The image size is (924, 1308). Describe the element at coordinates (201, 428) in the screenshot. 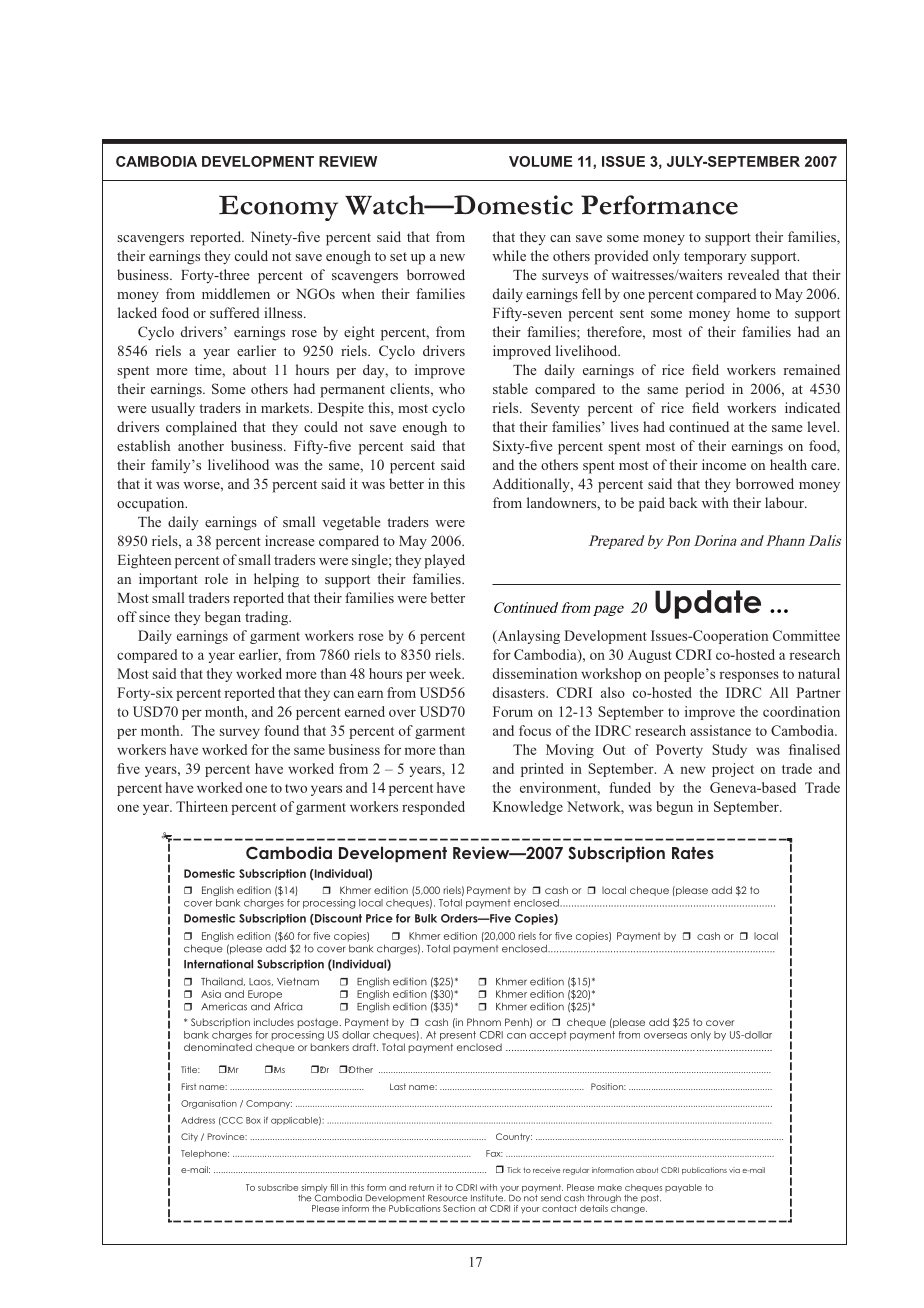

I see `complained` at that location.
